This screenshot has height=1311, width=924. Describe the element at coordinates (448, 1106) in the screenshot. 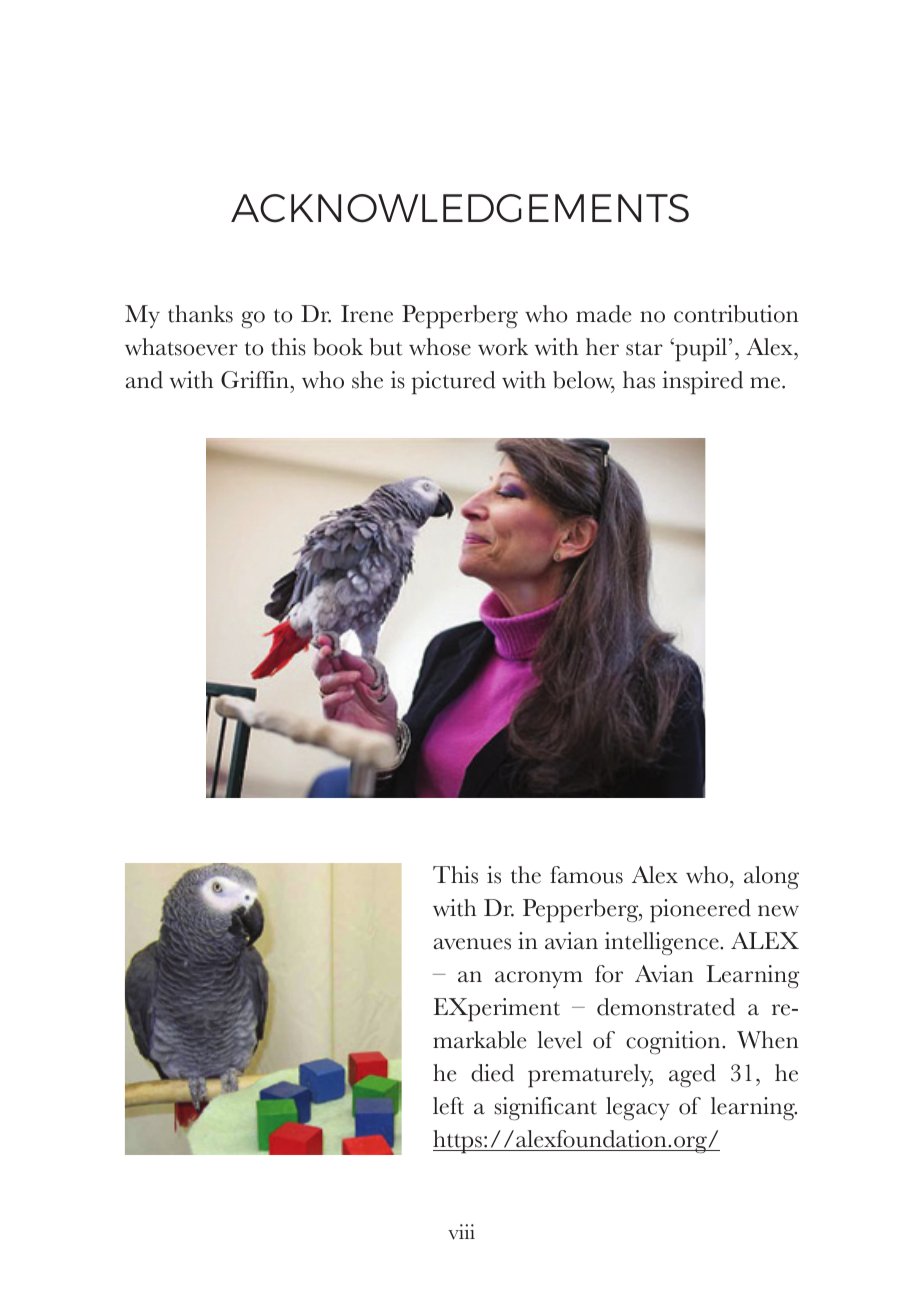

I see `left` at that location.
